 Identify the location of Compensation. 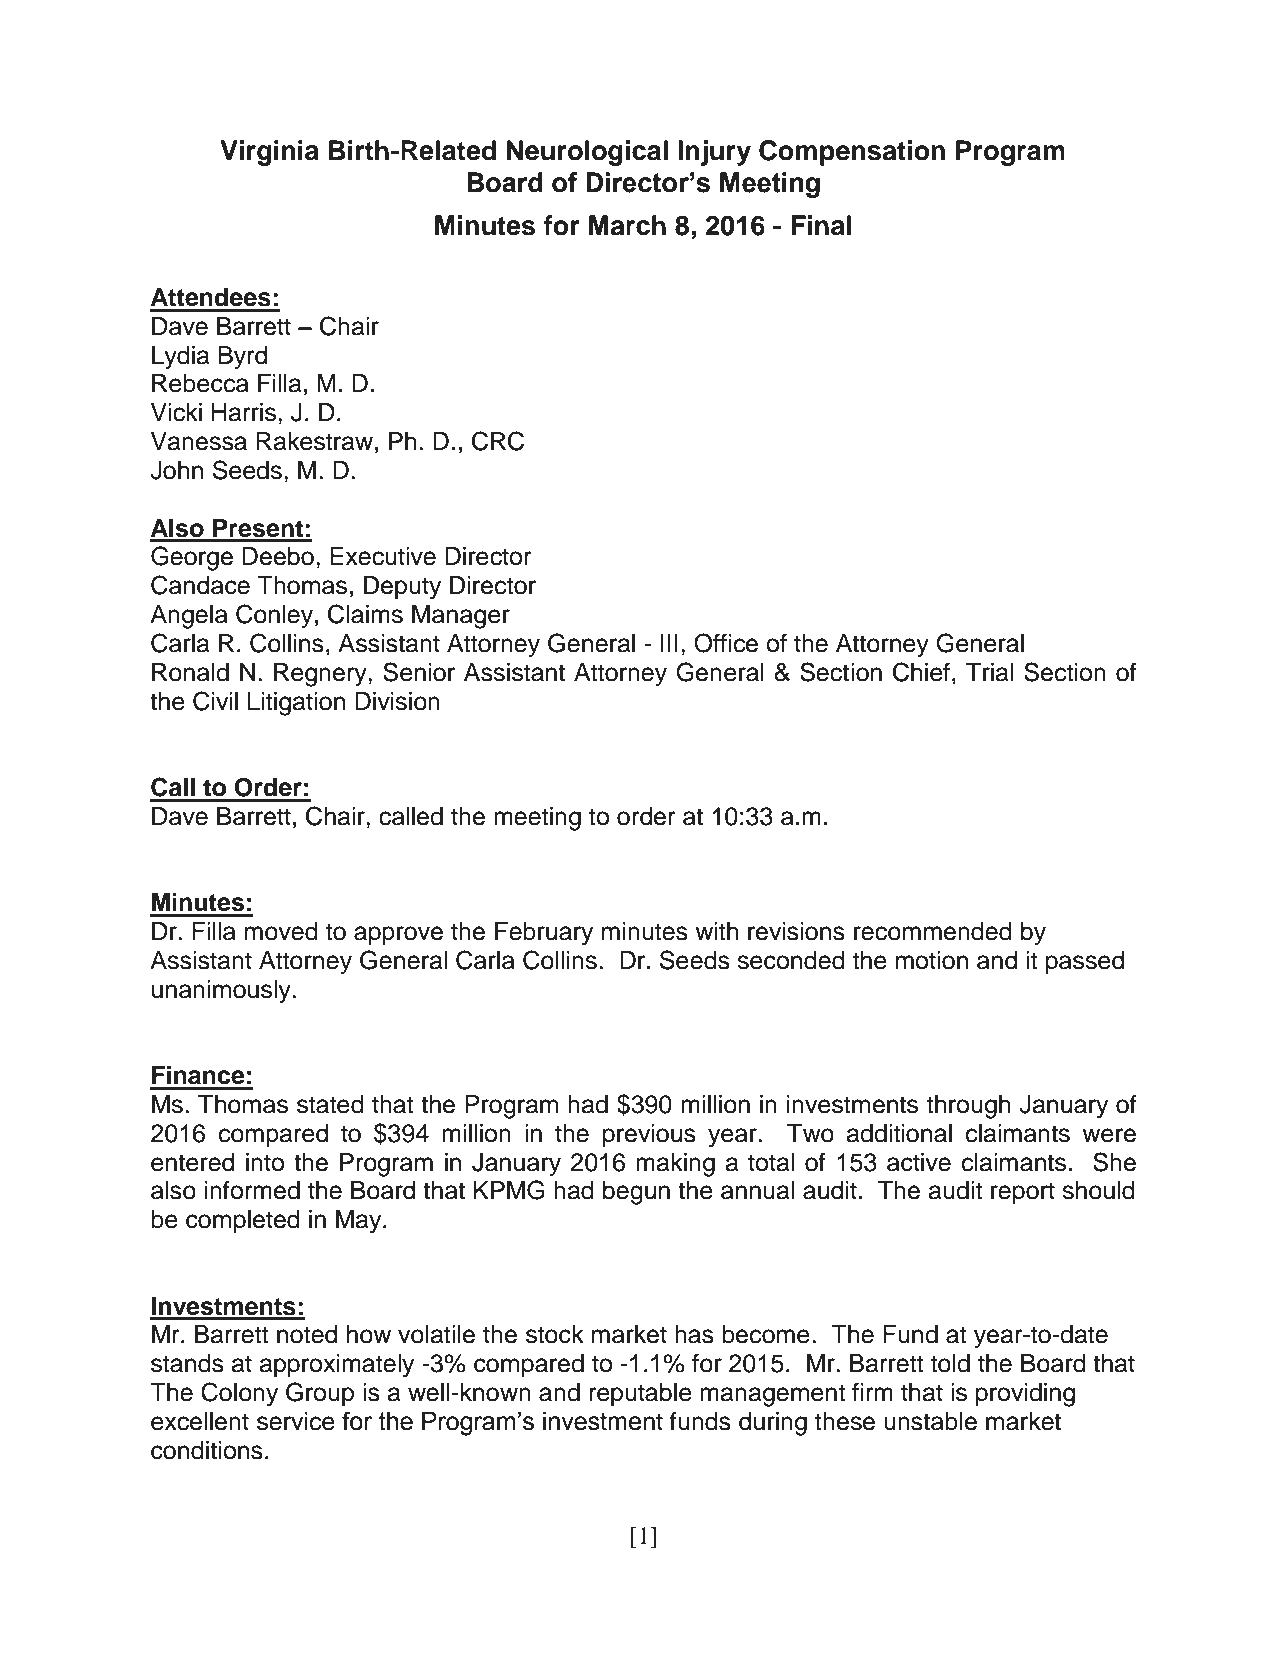
(852, 153).
